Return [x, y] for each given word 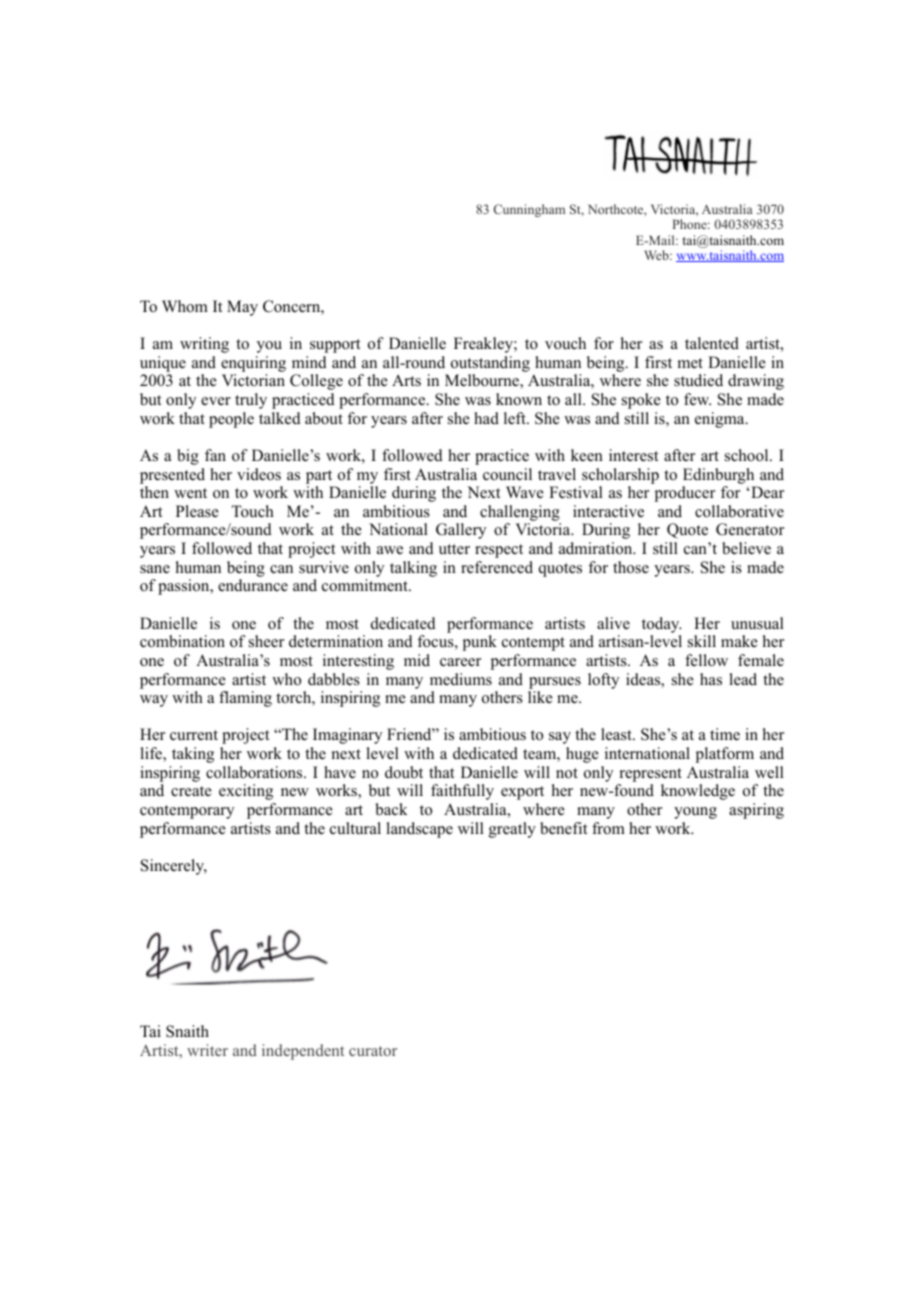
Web [657, 255]
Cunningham [529, 210]
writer [207, 1050]
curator [373, 1051]
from [608, 828]
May [242, 308]
